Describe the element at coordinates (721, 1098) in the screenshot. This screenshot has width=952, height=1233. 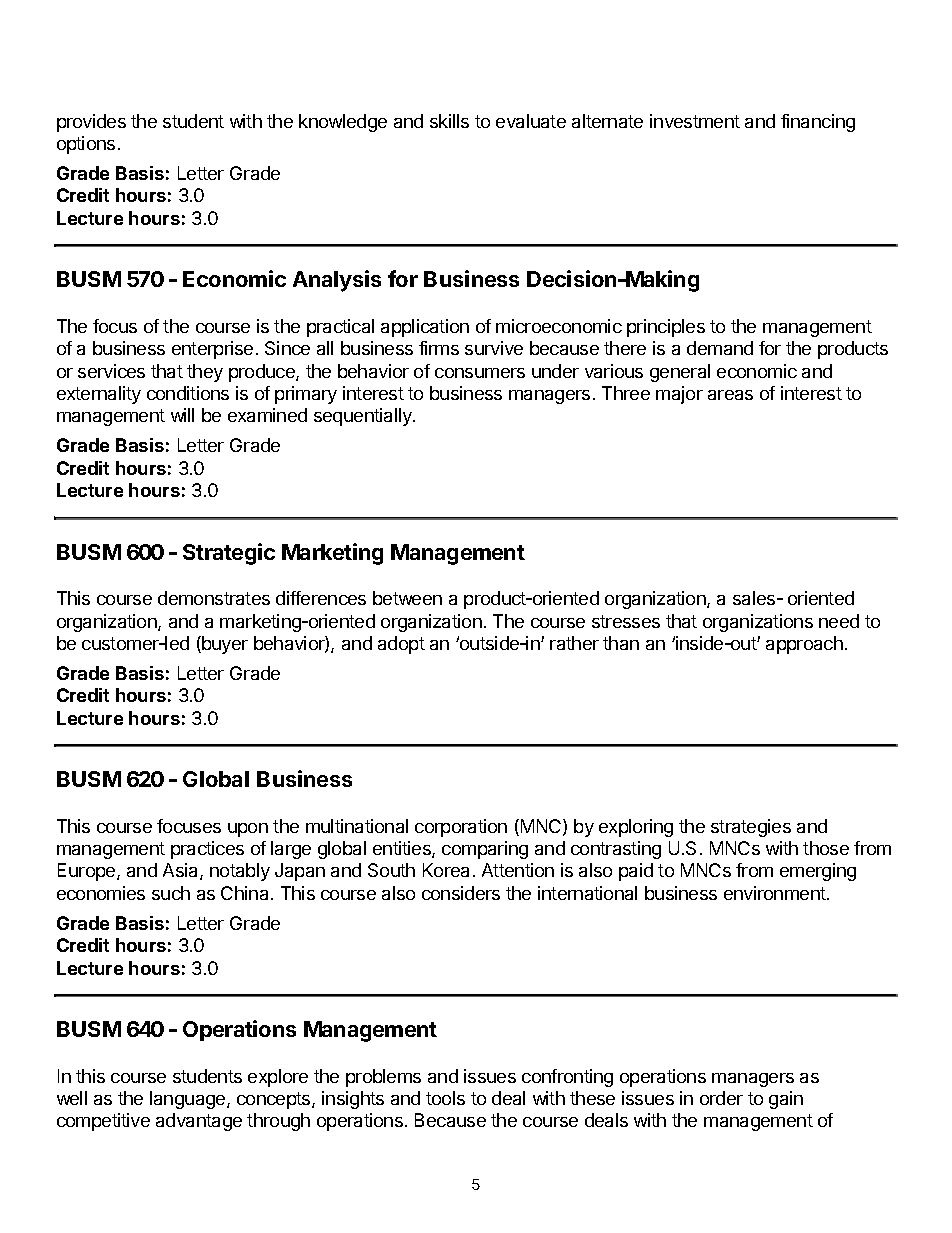
I see `order` at that location.
